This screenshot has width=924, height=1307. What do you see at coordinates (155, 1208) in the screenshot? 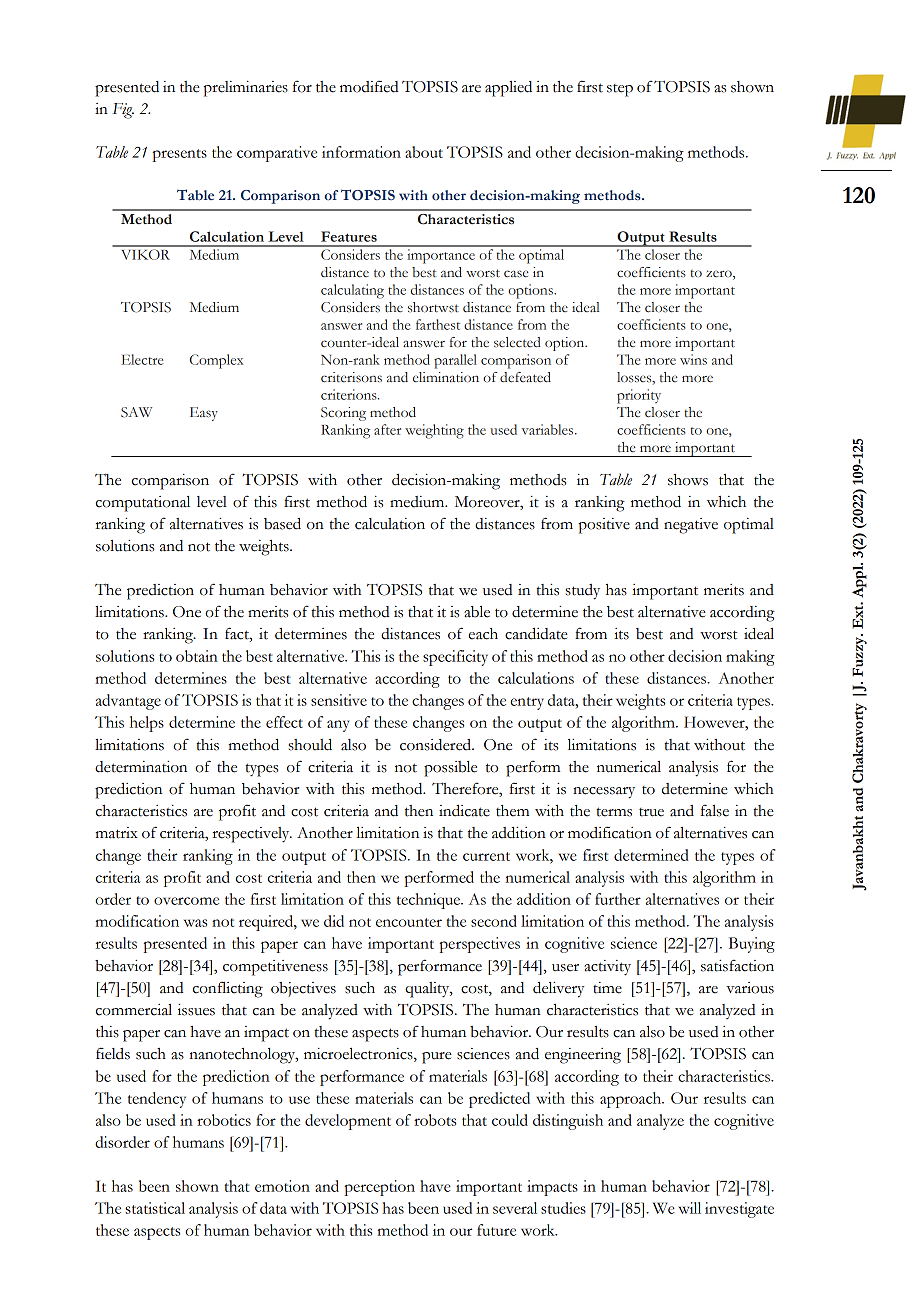
I see `statistical` at bounding box center [155, 1208].
